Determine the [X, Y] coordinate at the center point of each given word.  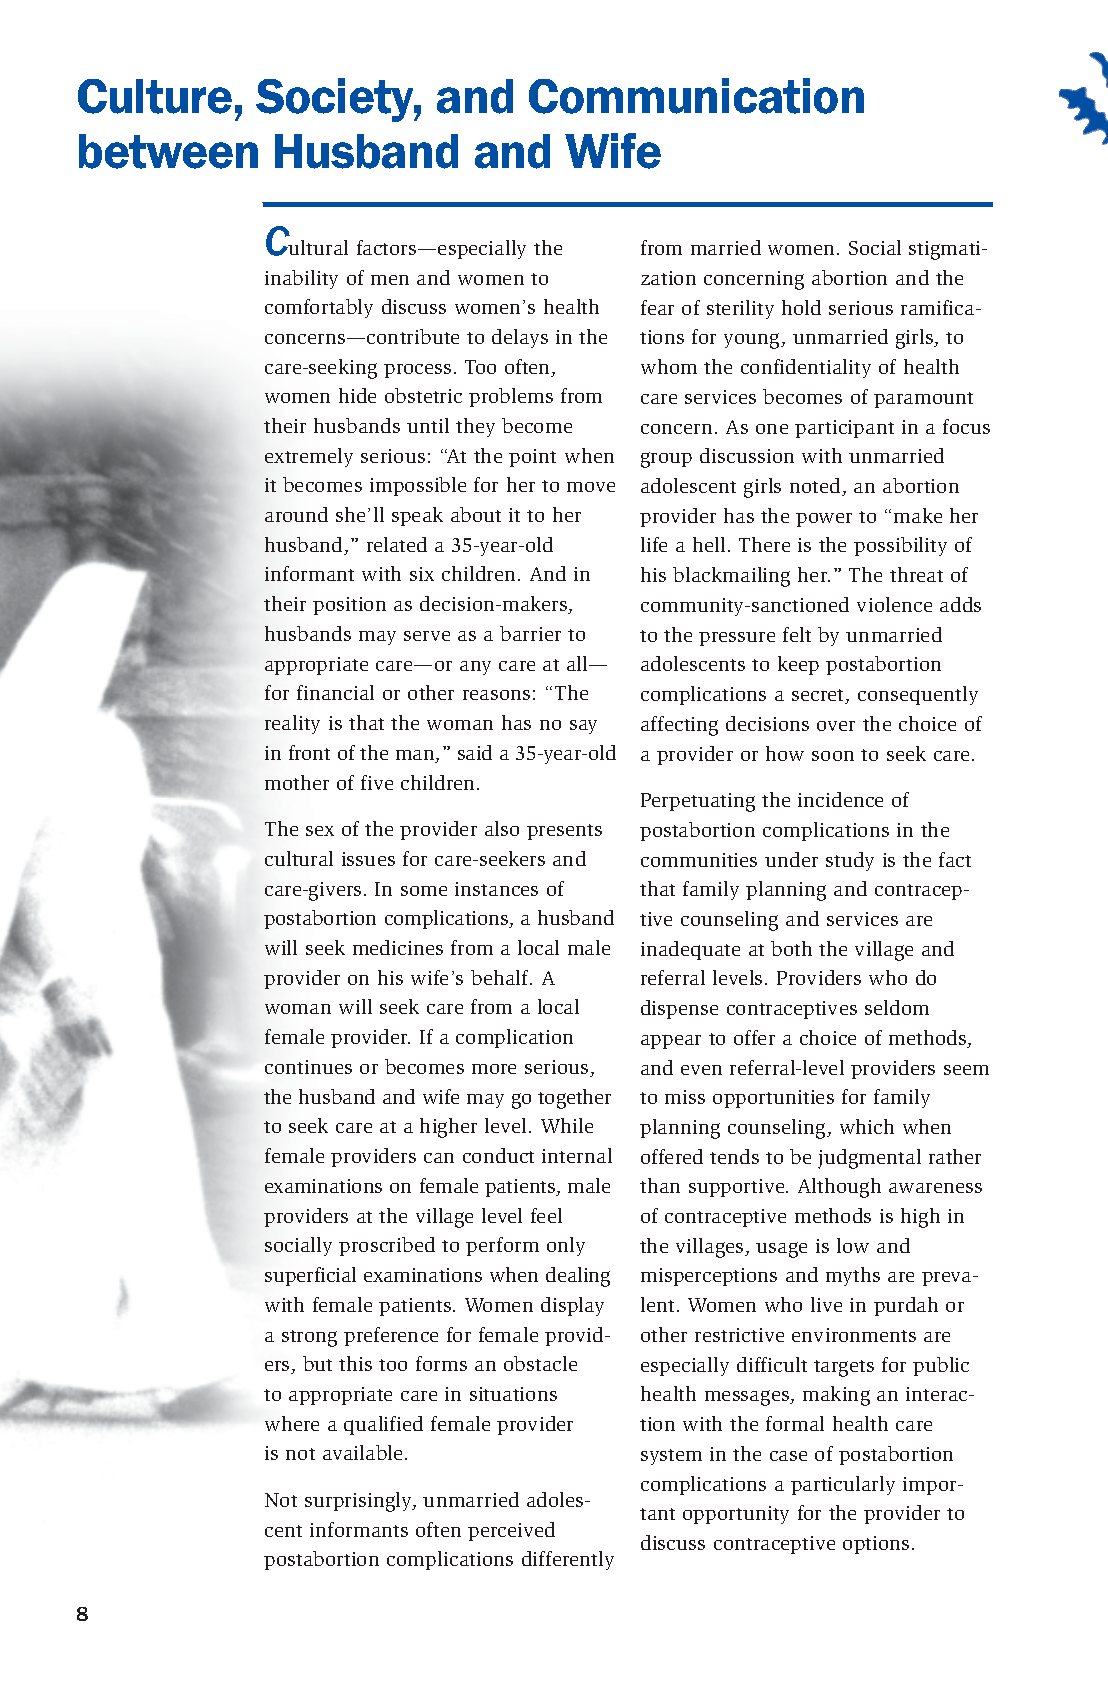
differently [568, 1560]
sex [320, 831]
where [292, 1423]
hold [801, 307]
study [850, 861]
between [168, 151]
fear [657, 307]
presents [564, 832]
